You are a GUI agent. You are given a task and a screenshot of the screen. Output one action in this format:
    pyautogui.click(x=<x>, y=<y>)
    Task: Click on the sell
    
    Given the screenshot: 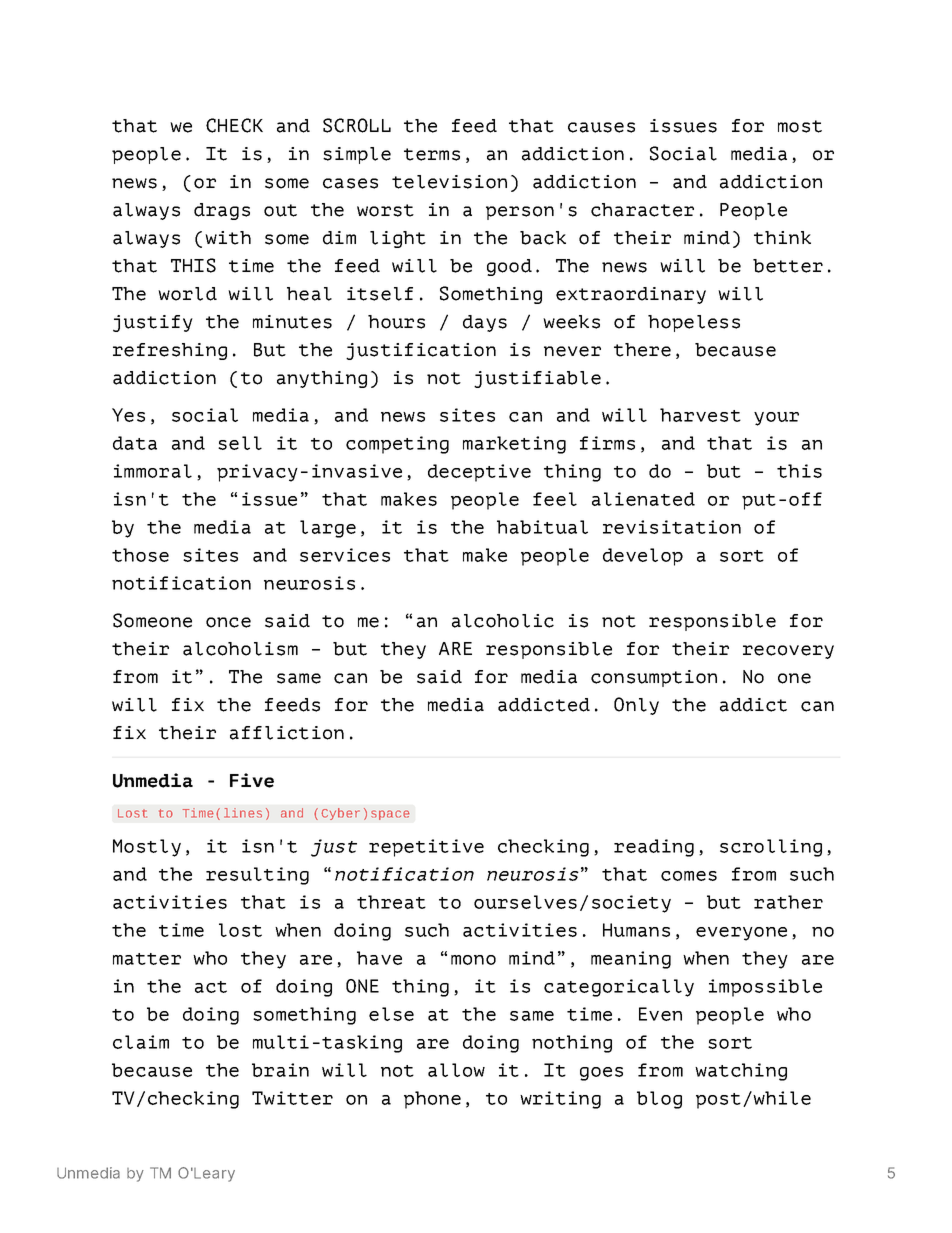 What is the action you would take?
    pyautogui.click(x=240, y=443)
